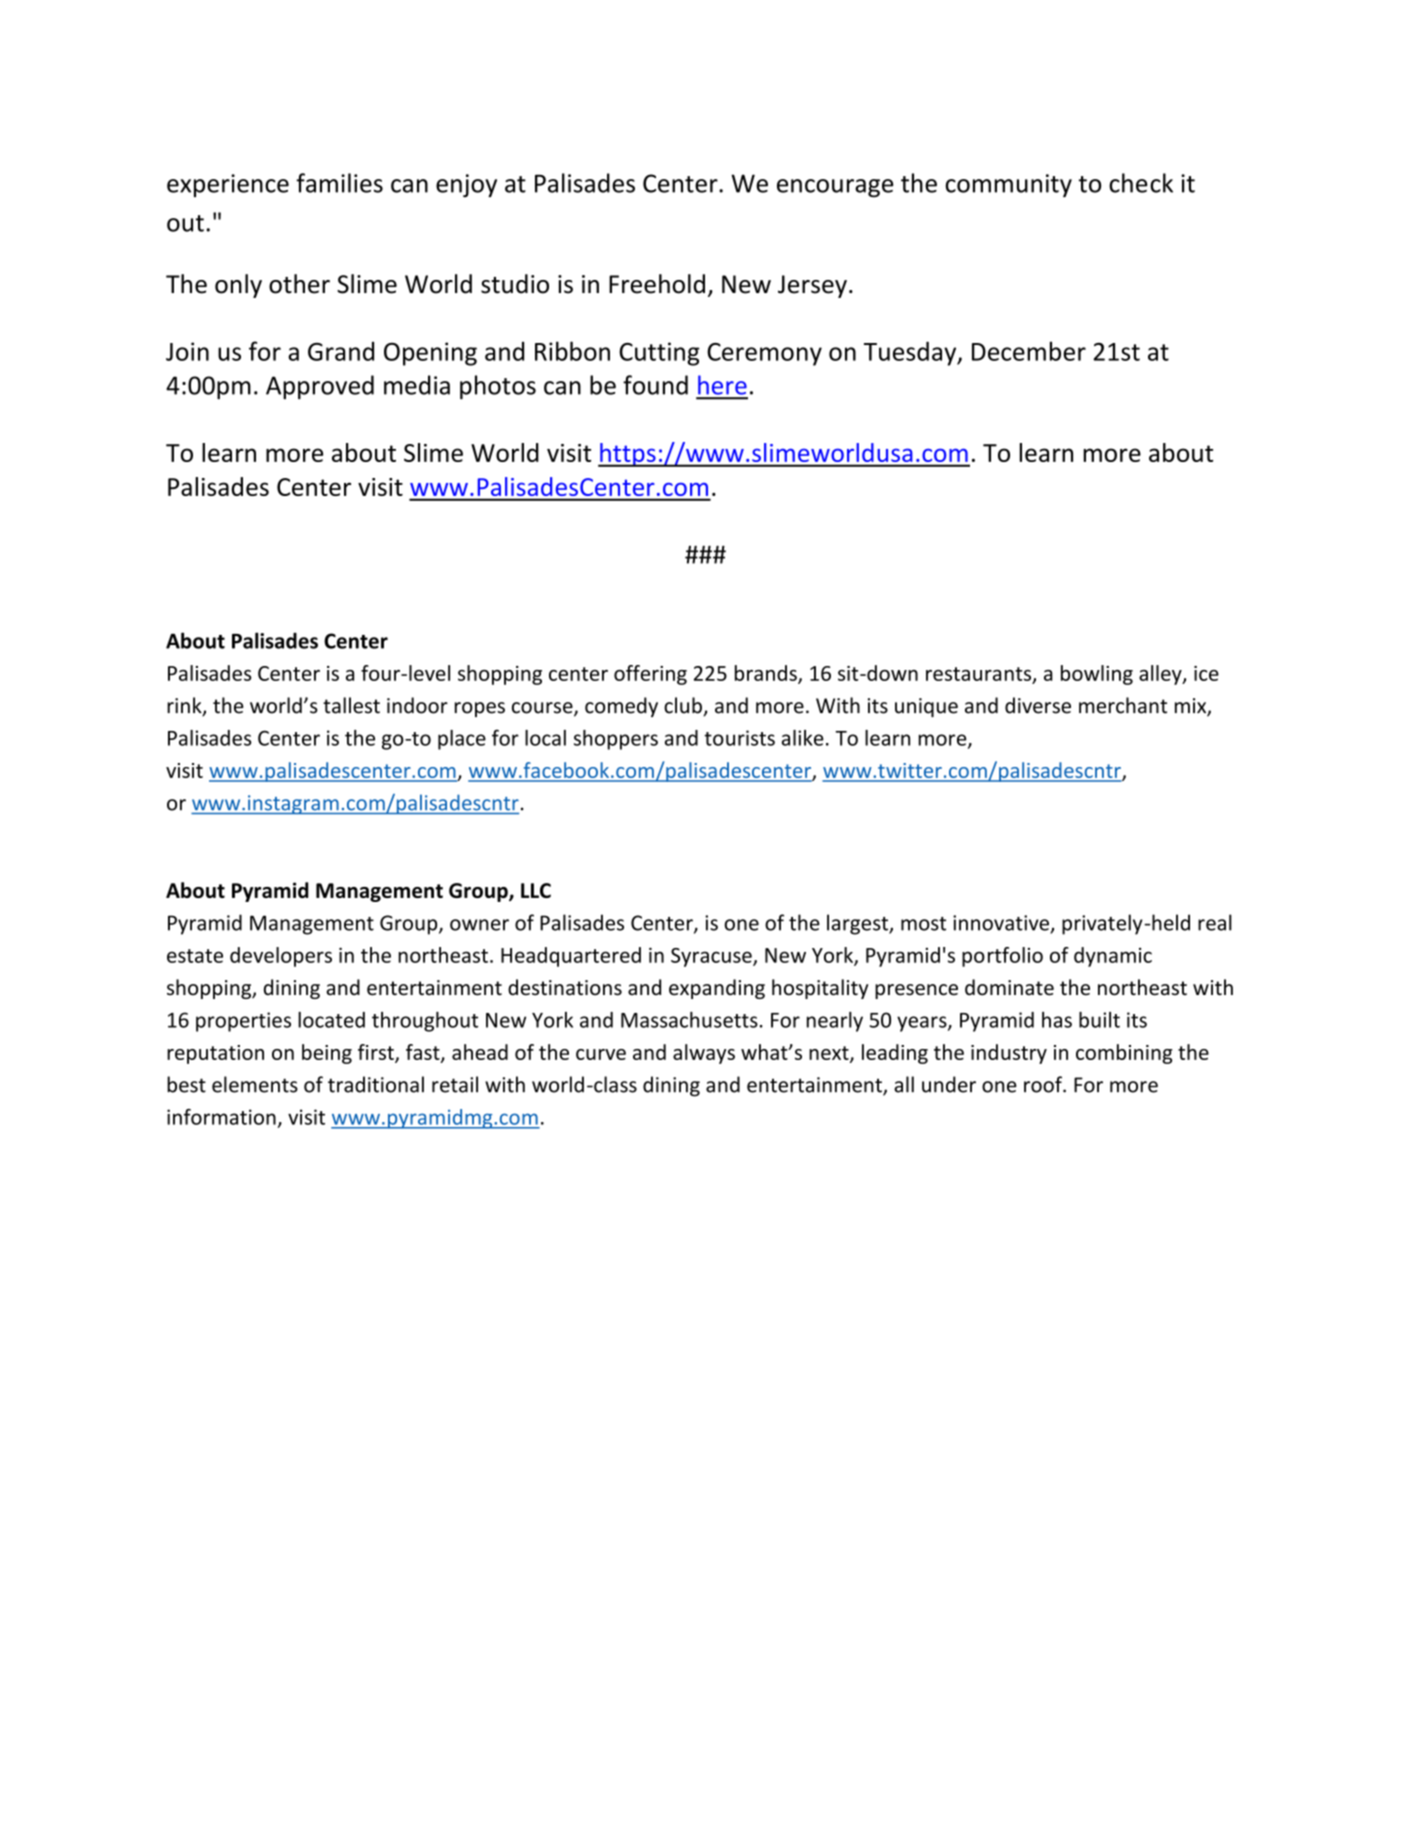 The width and height of the page is (1411, 1826). Describe the element at coordinates (1141, 183) in the page. I see `check` at that location.
